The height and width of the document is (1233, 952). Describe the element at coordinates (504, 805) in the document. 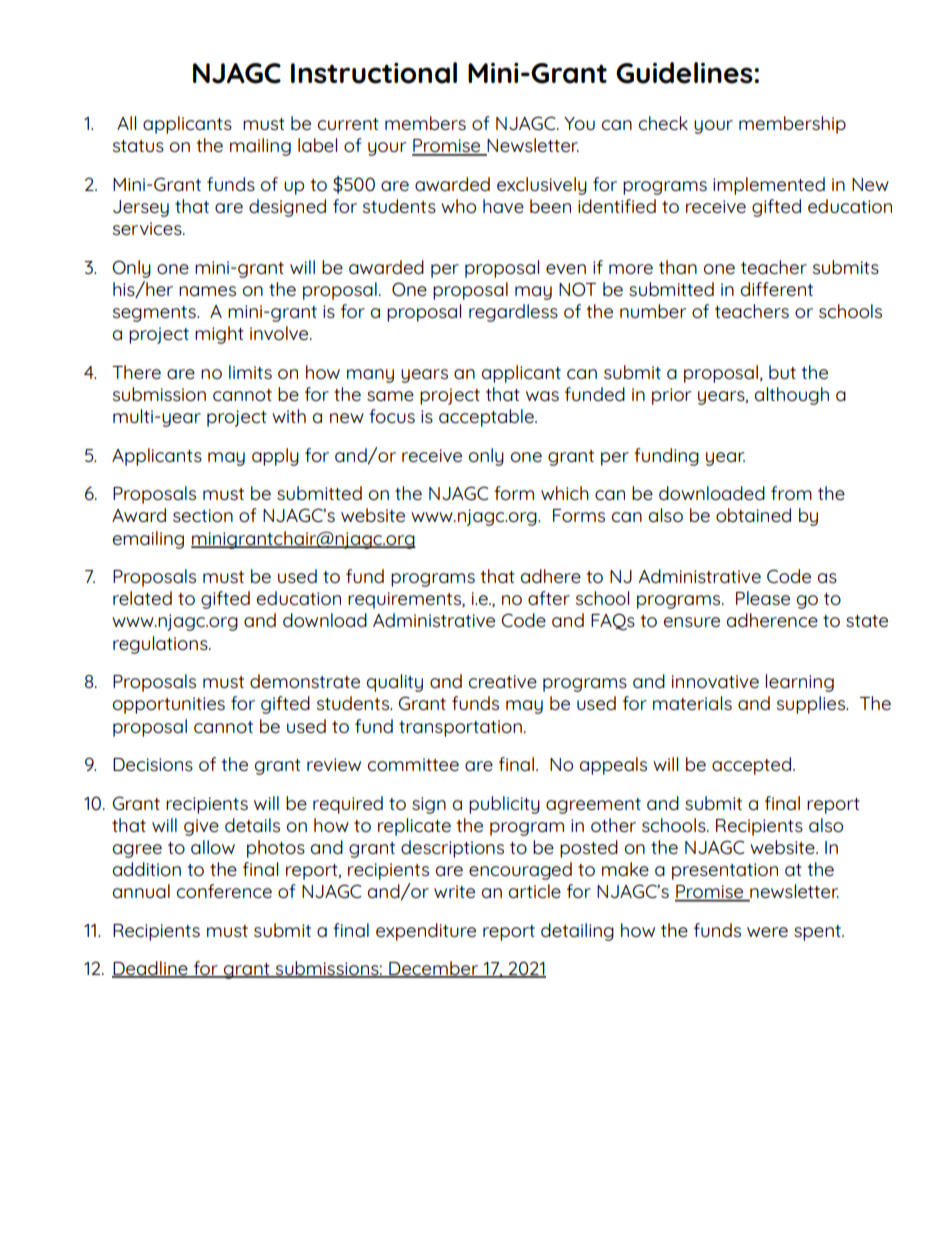

I see `publicity` at that location.
